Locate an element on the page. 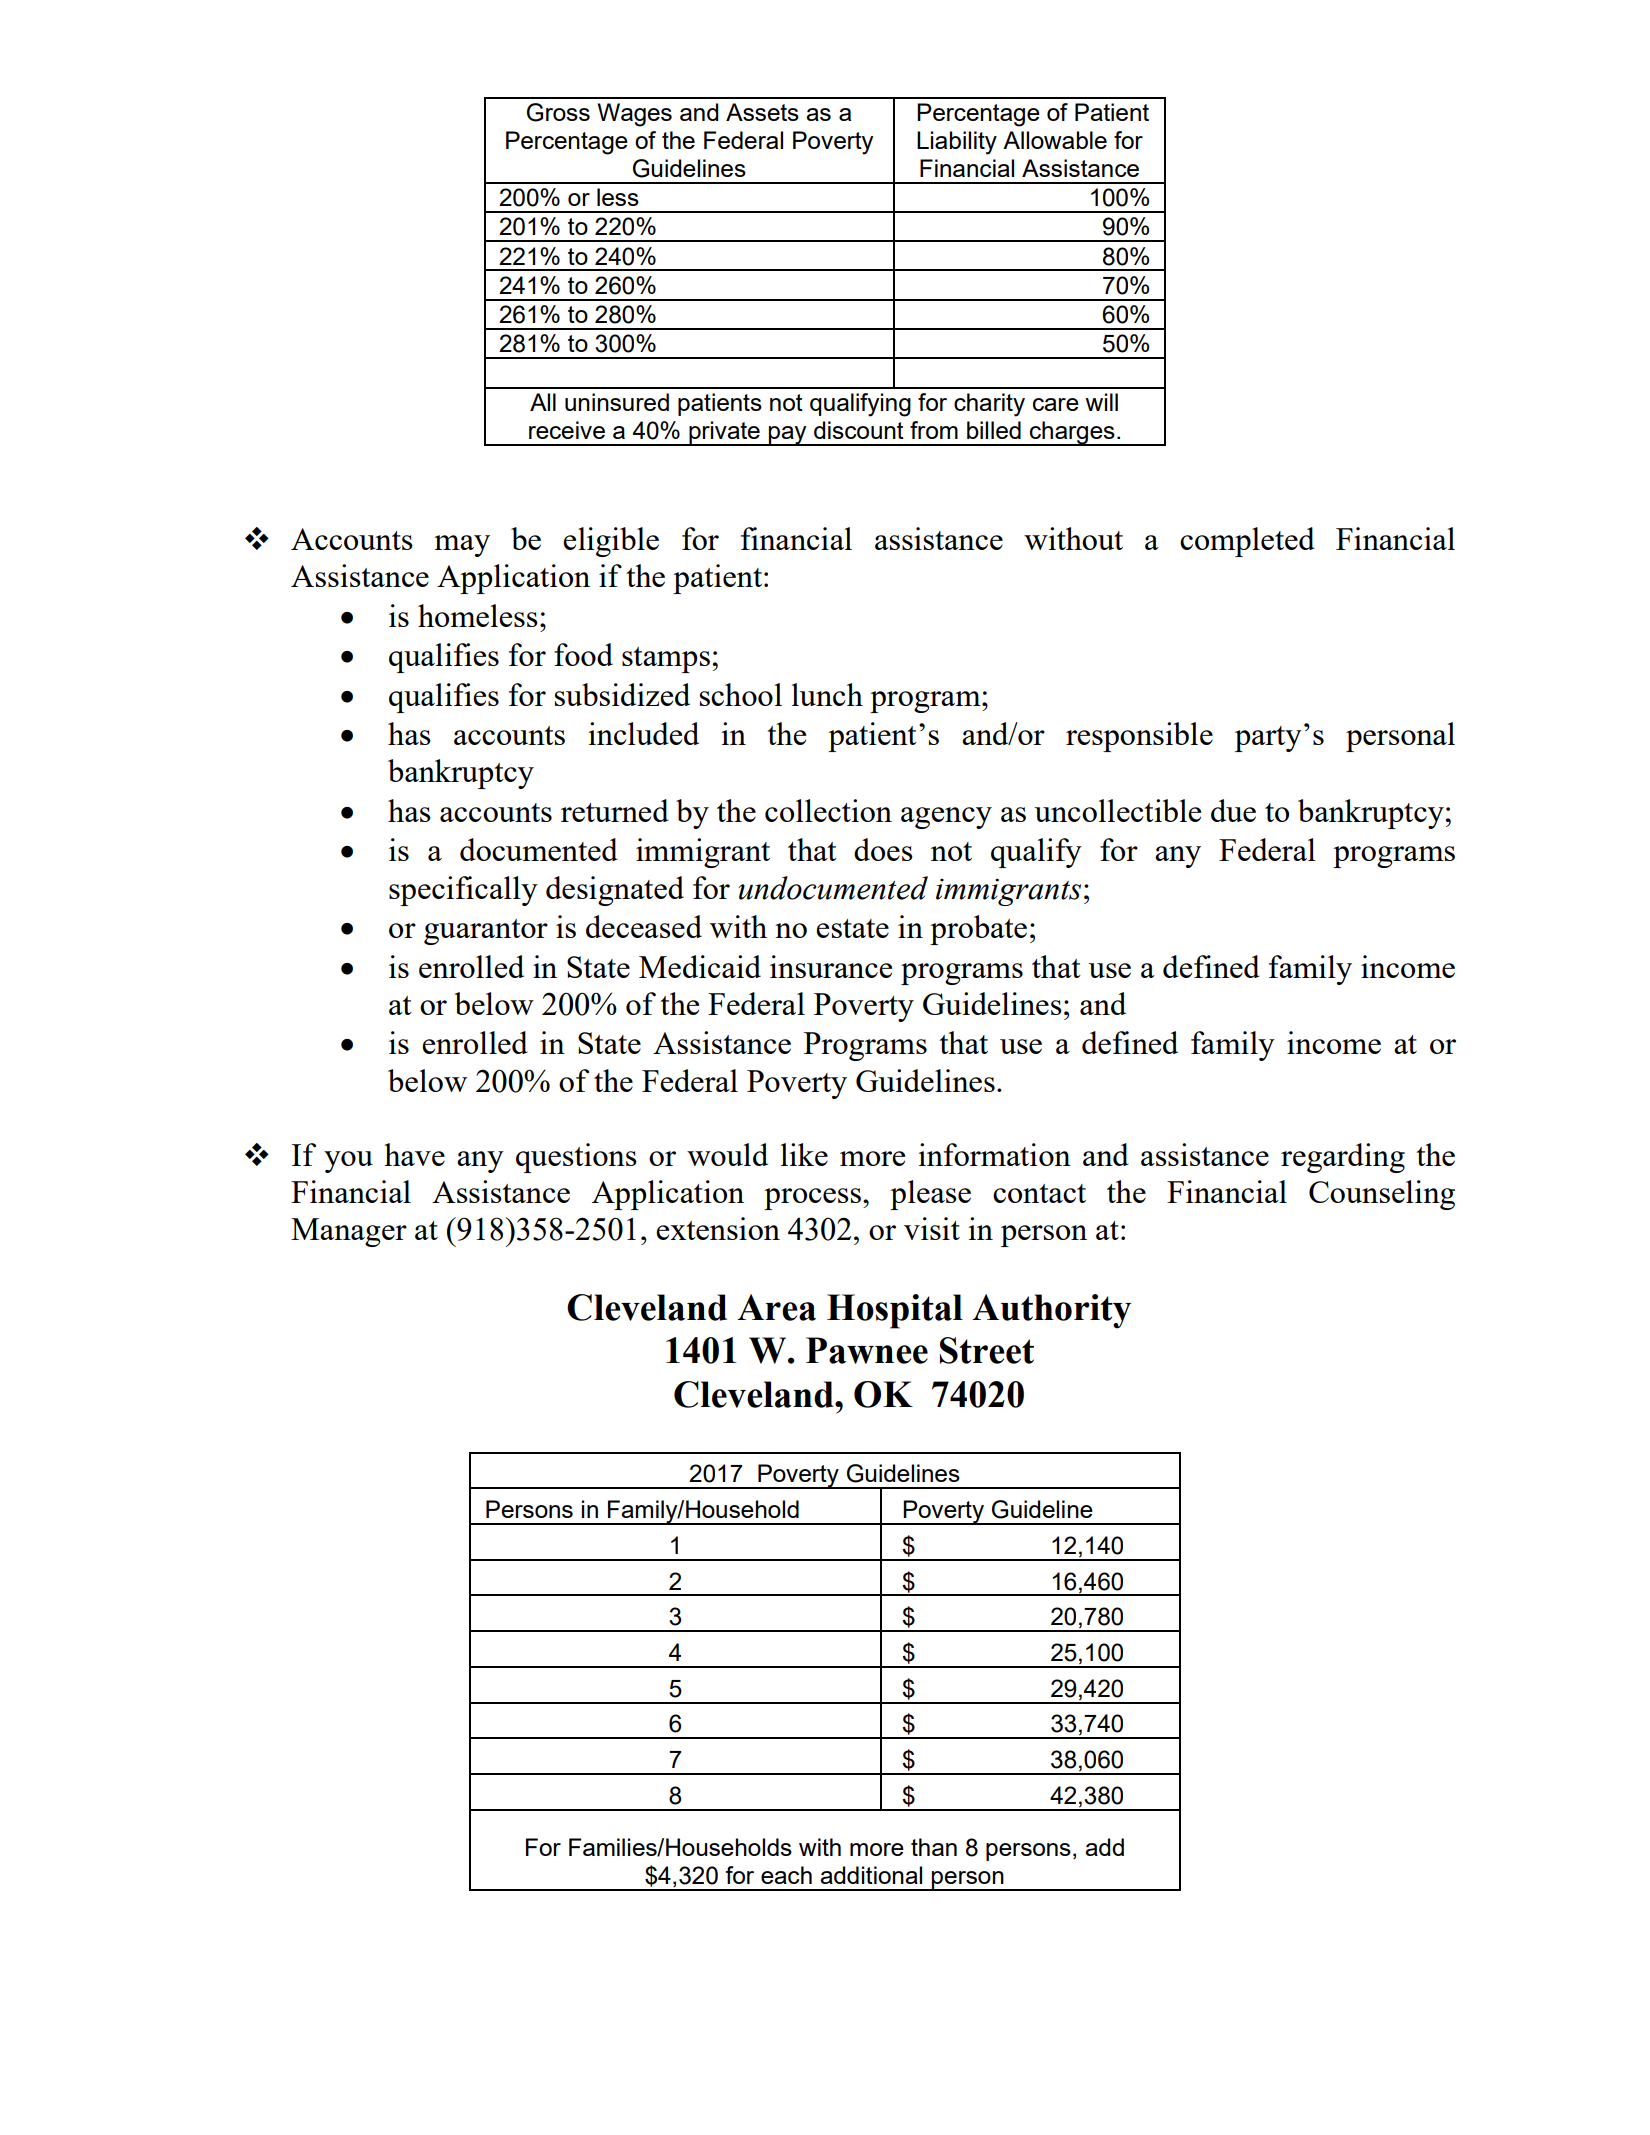 This document has height=2135, width=1650. Hospital is located at coordinates (895, 1311).
